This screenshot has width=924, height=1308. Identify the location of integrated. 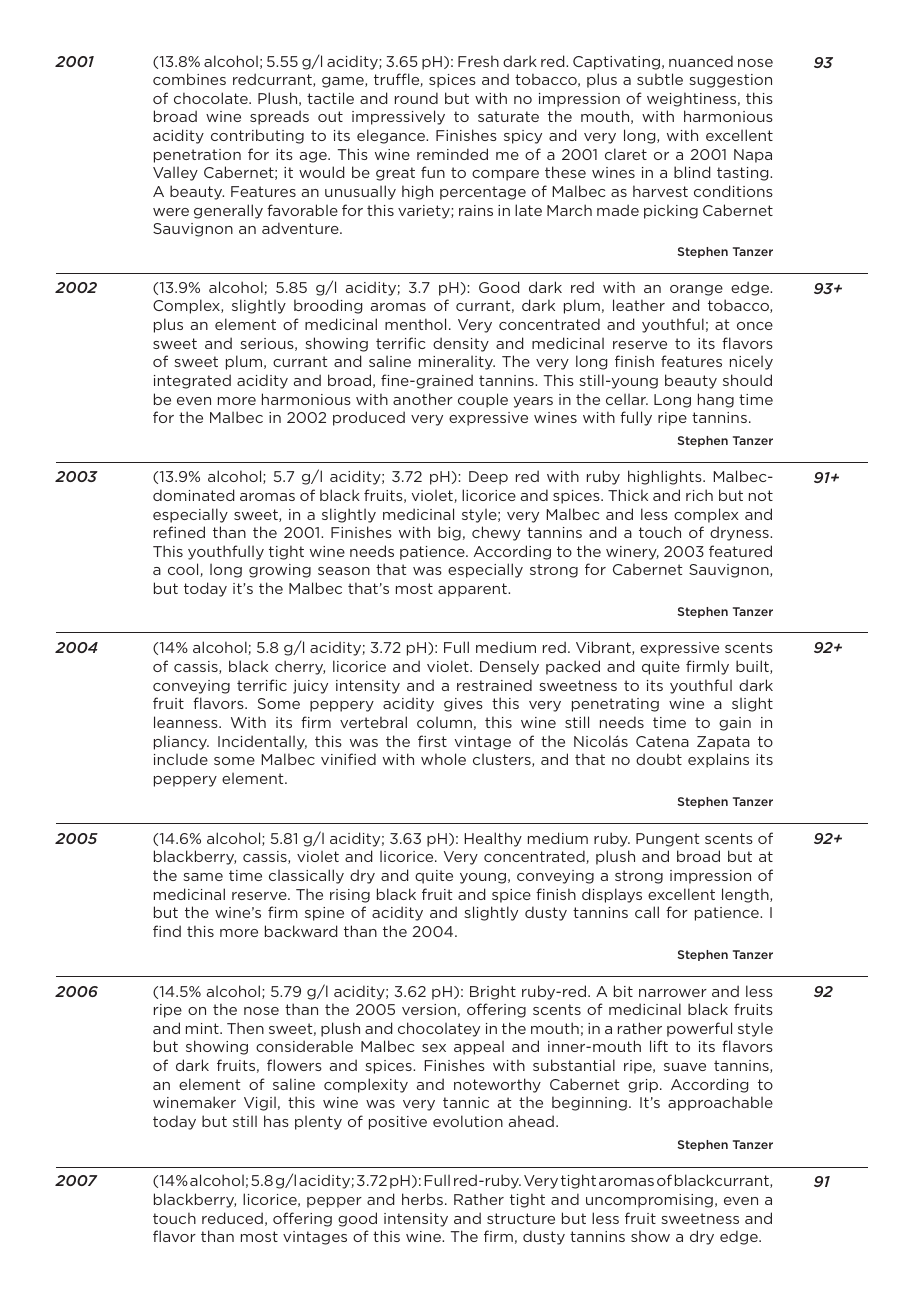
(192, 381).
